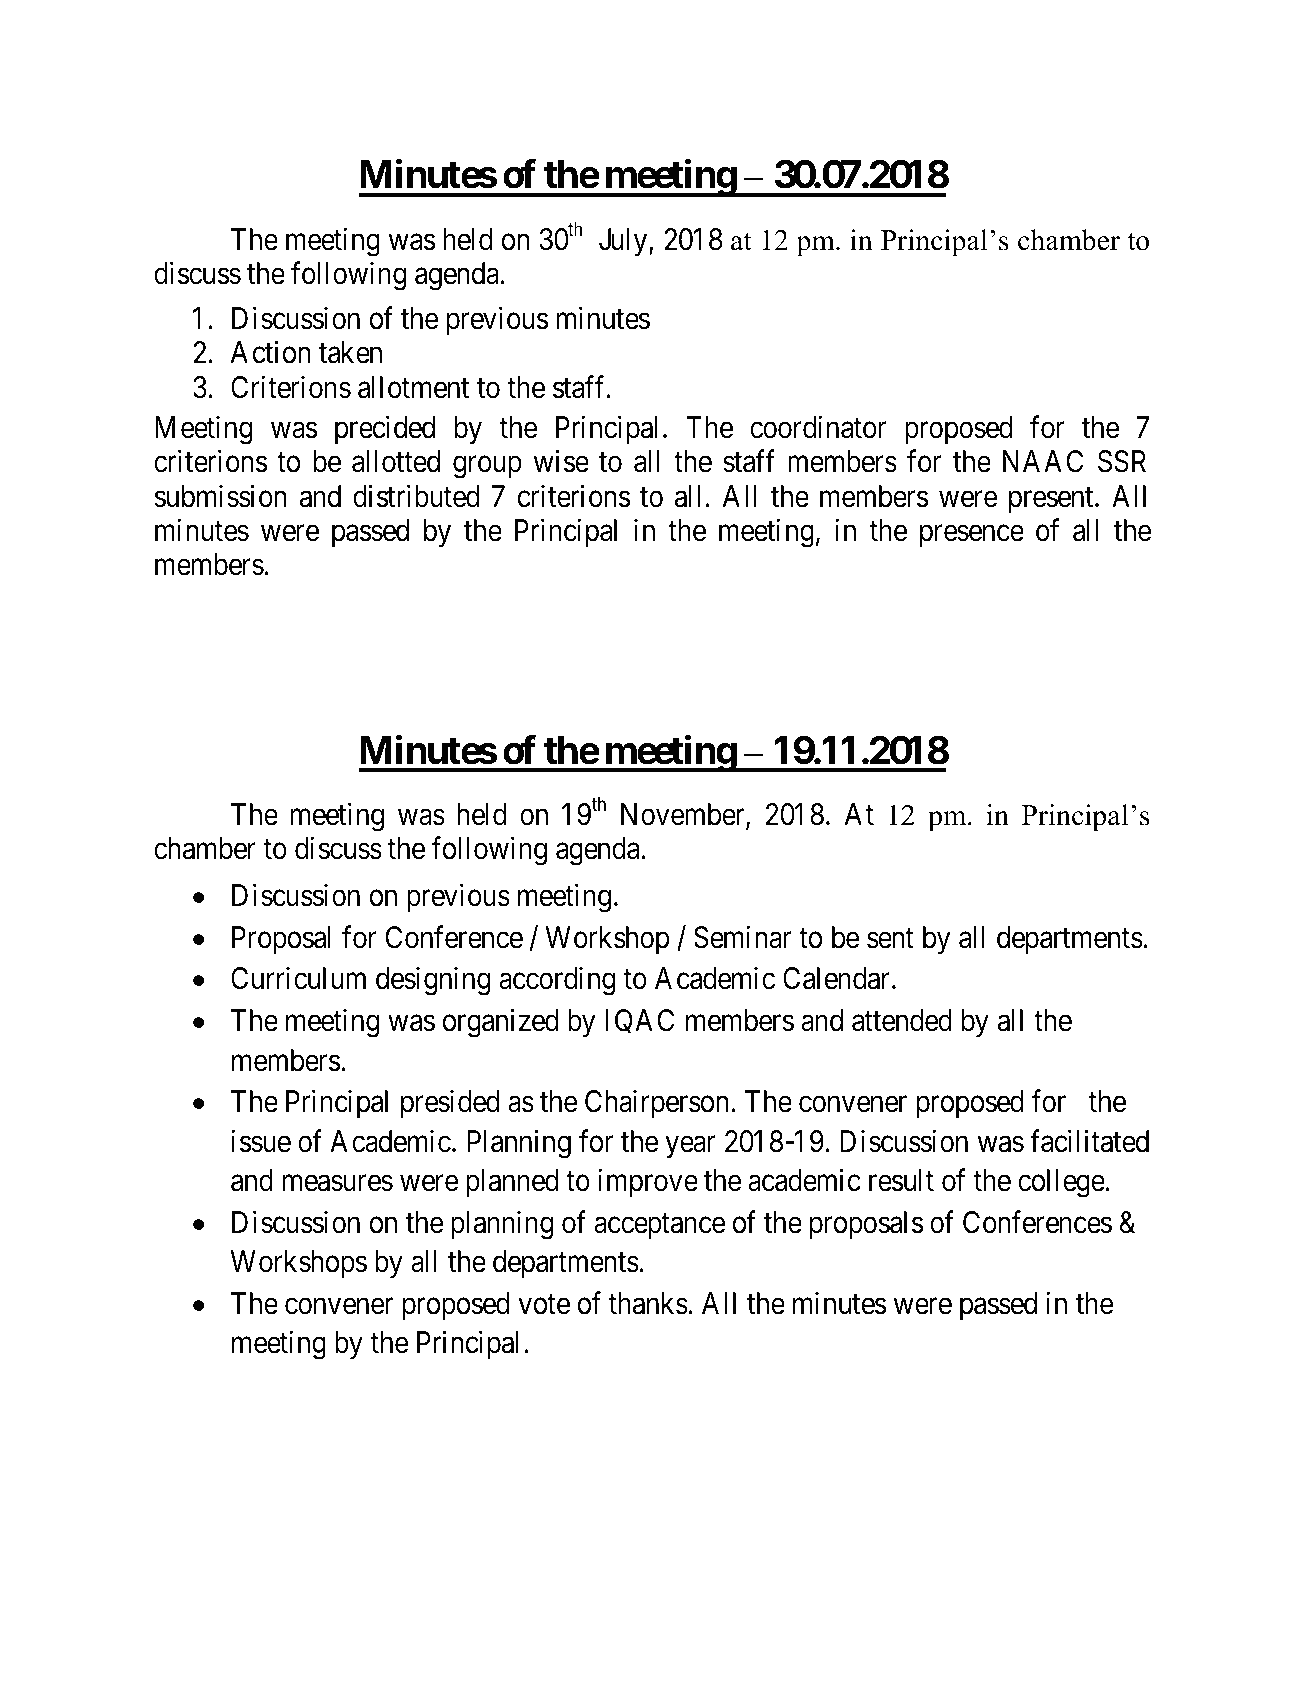  What do you see at coordinates (684, 815) in the image?
I see `November` at bounding box center [684, 815].
